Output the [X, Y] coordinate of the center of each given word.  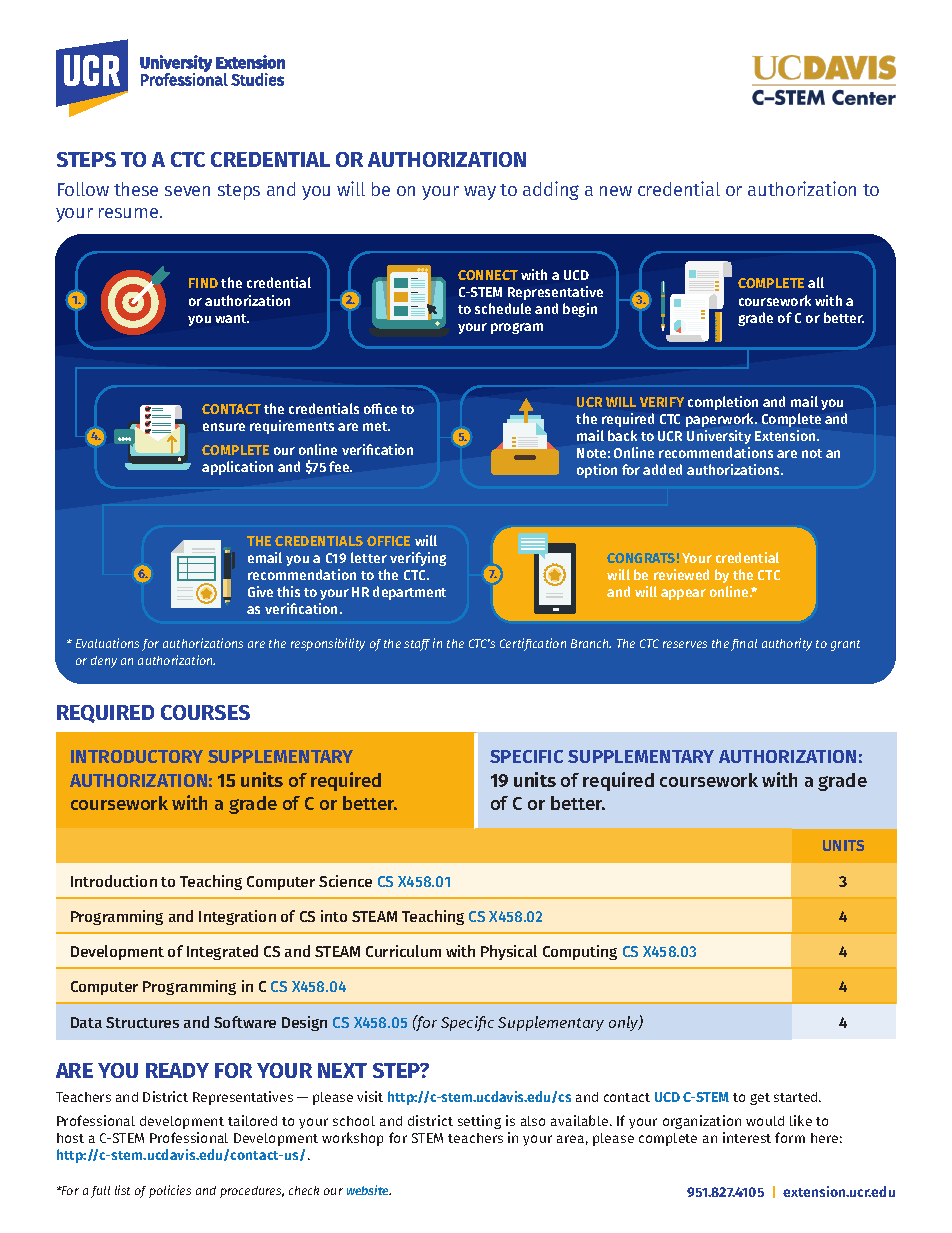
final [744, 645]
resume [130, 213]
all [816, 282]
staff [417, 645]
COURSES [205, 712]
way [480, 193]
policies [170, 1191]
